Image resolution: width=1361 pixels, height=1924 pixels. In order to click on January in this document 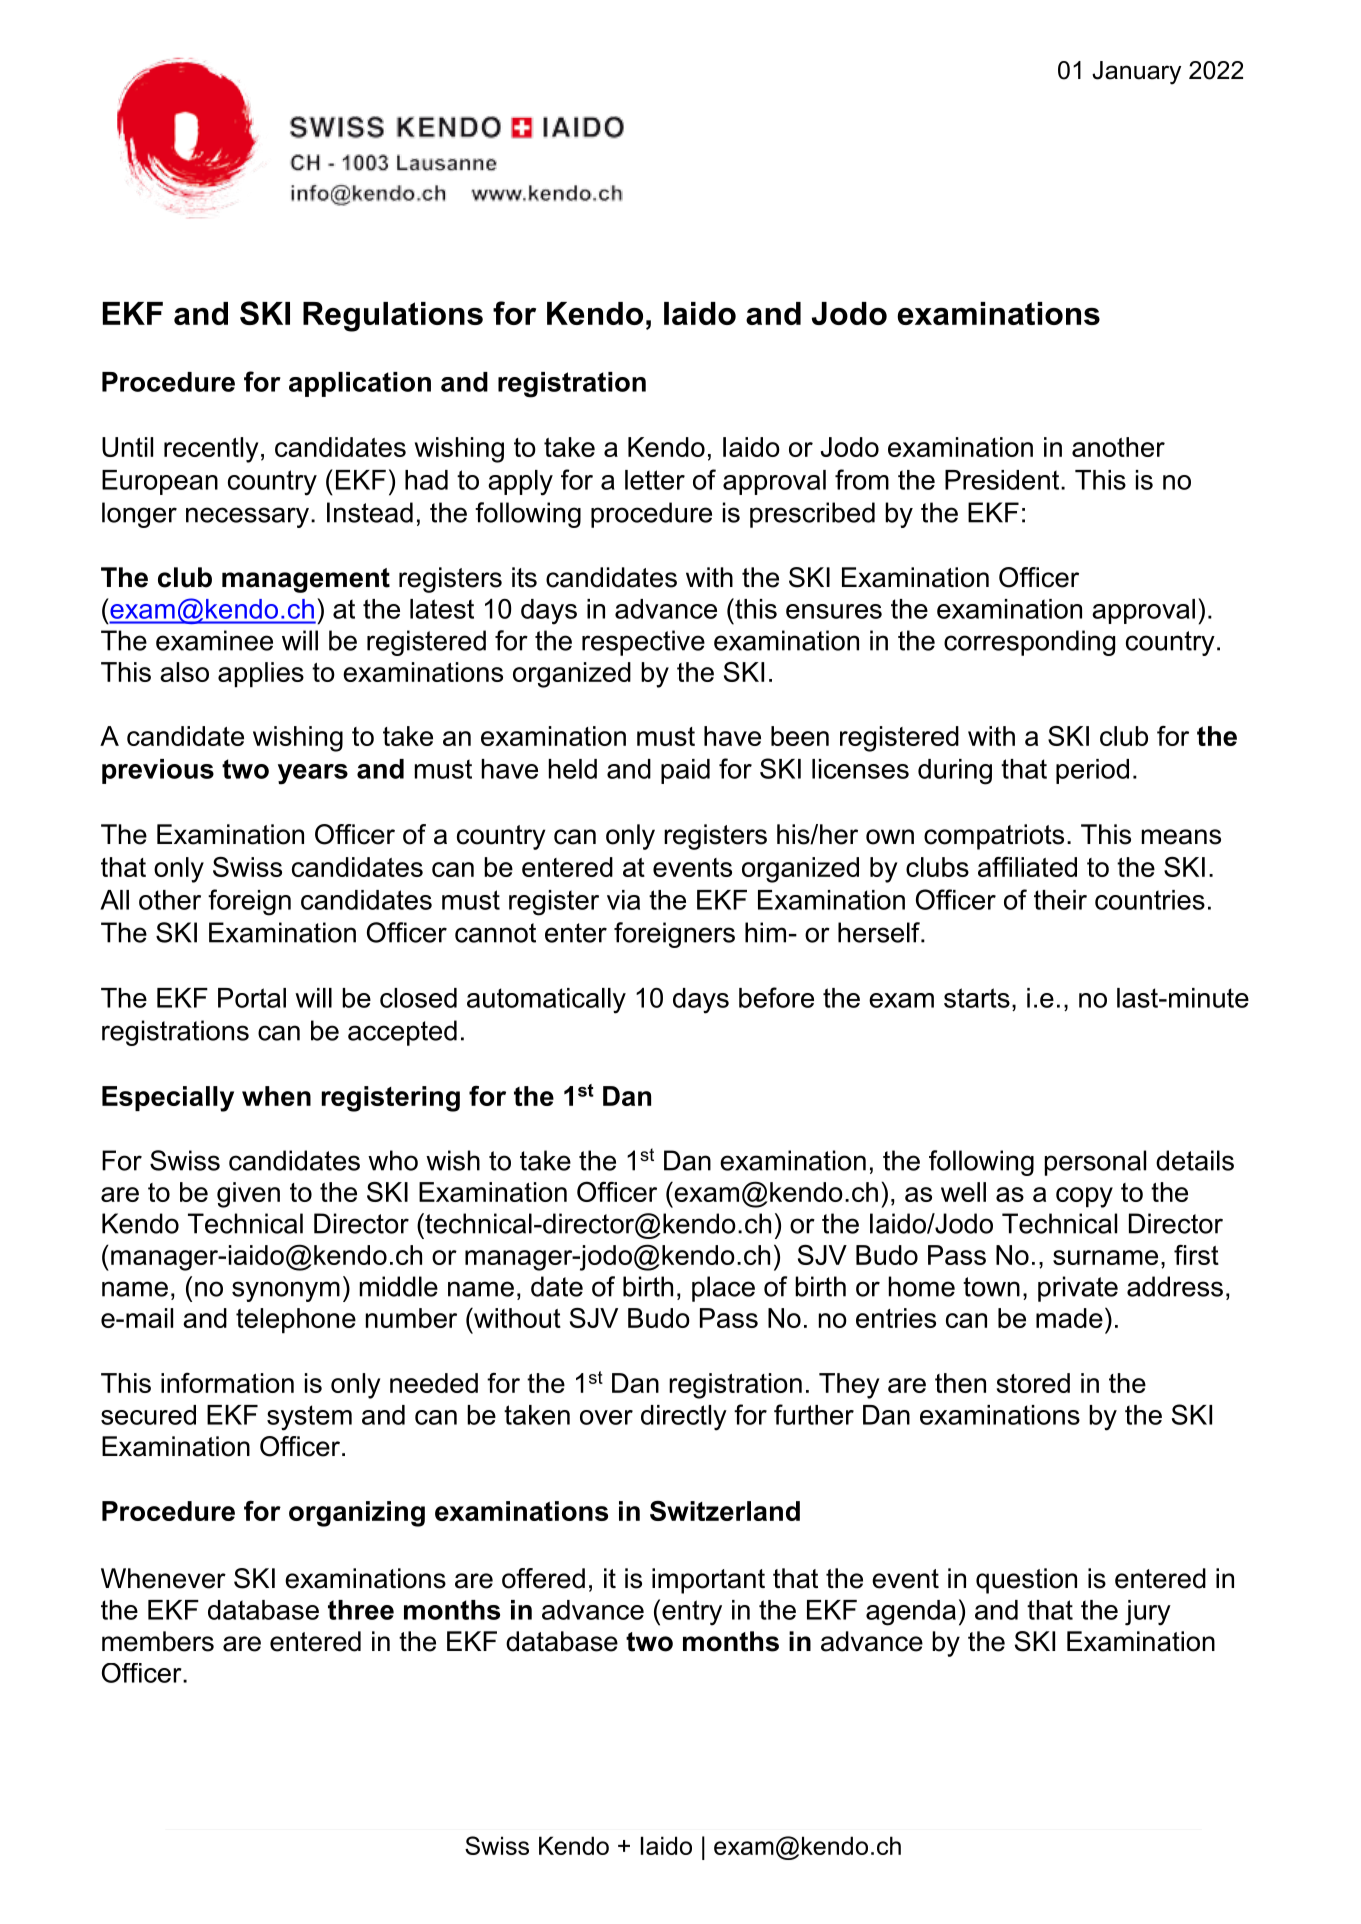, I will do `click(1136, 73)`.
